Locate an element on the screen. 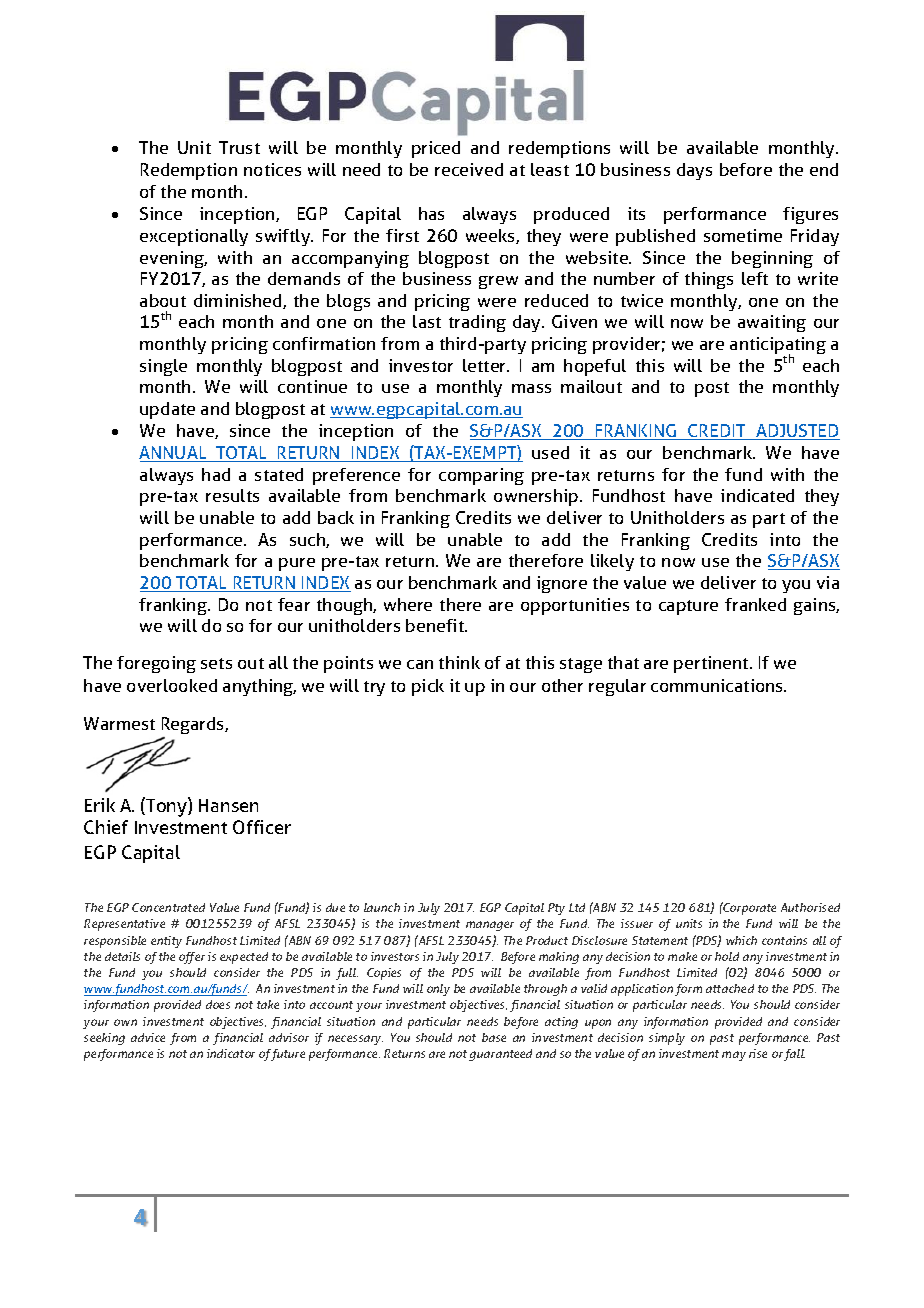 The width and height of the screenshot is (924, 1308). days is located at coordinates (694, 171).
